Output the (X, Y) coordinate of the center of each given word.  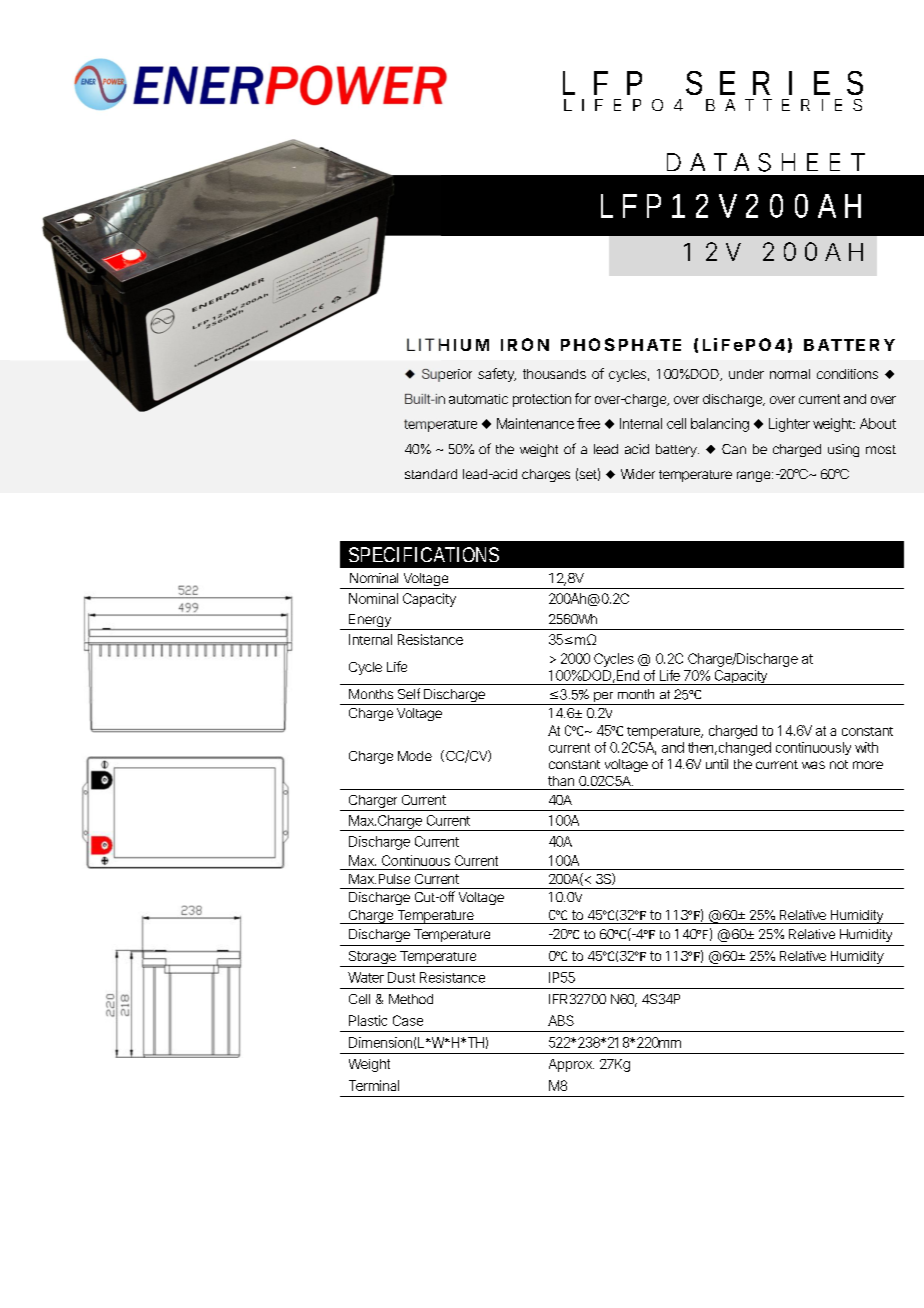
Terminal (374, 1085)
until (717, 764)
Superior (447, 375)
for (583, 398)
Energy (370, 622)
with (866, 747)
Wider (638, 474)
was (813, 765)
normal (790, 374)
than (561, 781)
